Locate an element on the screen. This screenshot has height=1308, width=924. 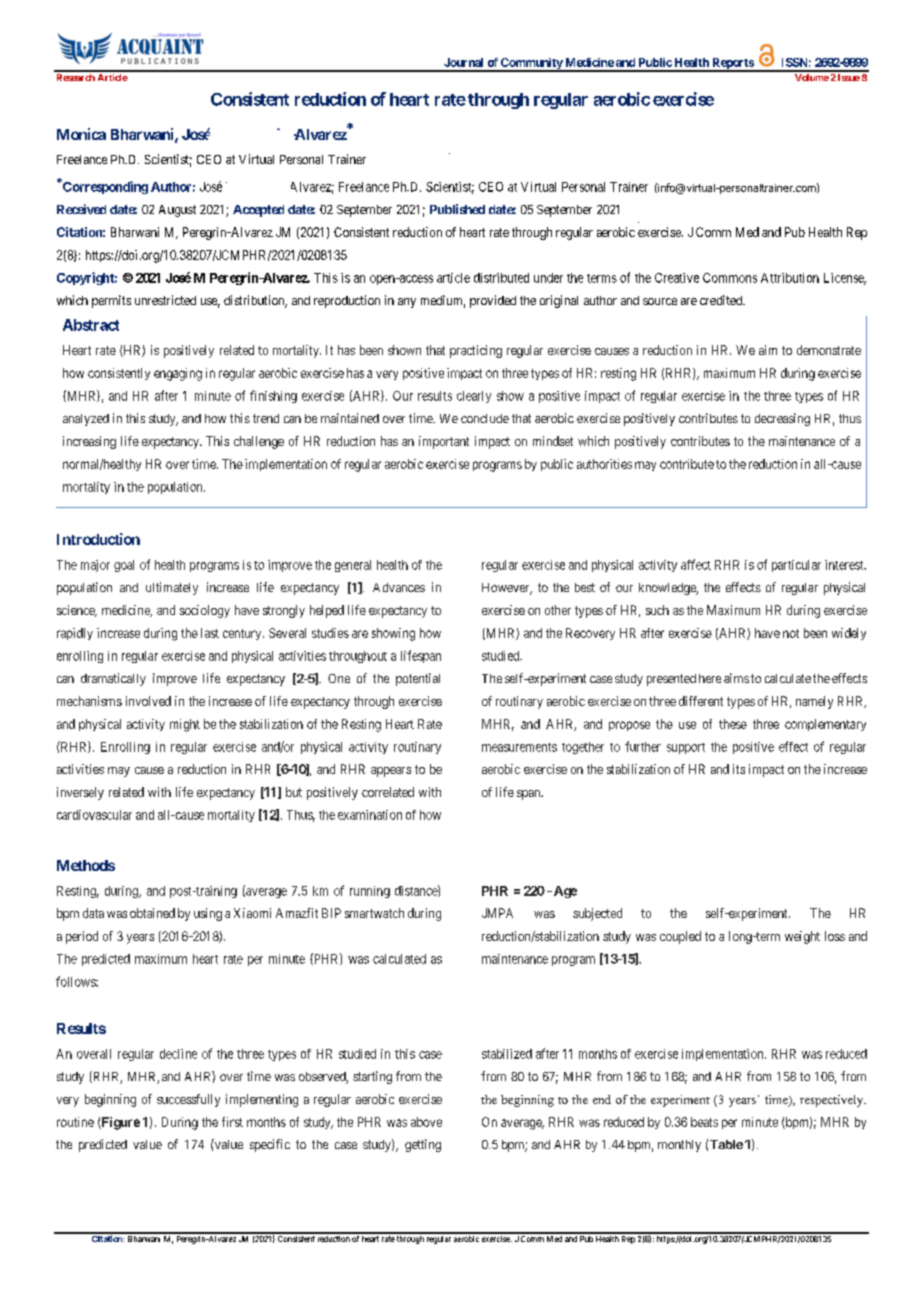
above is located at coordinates (426, 1122).
